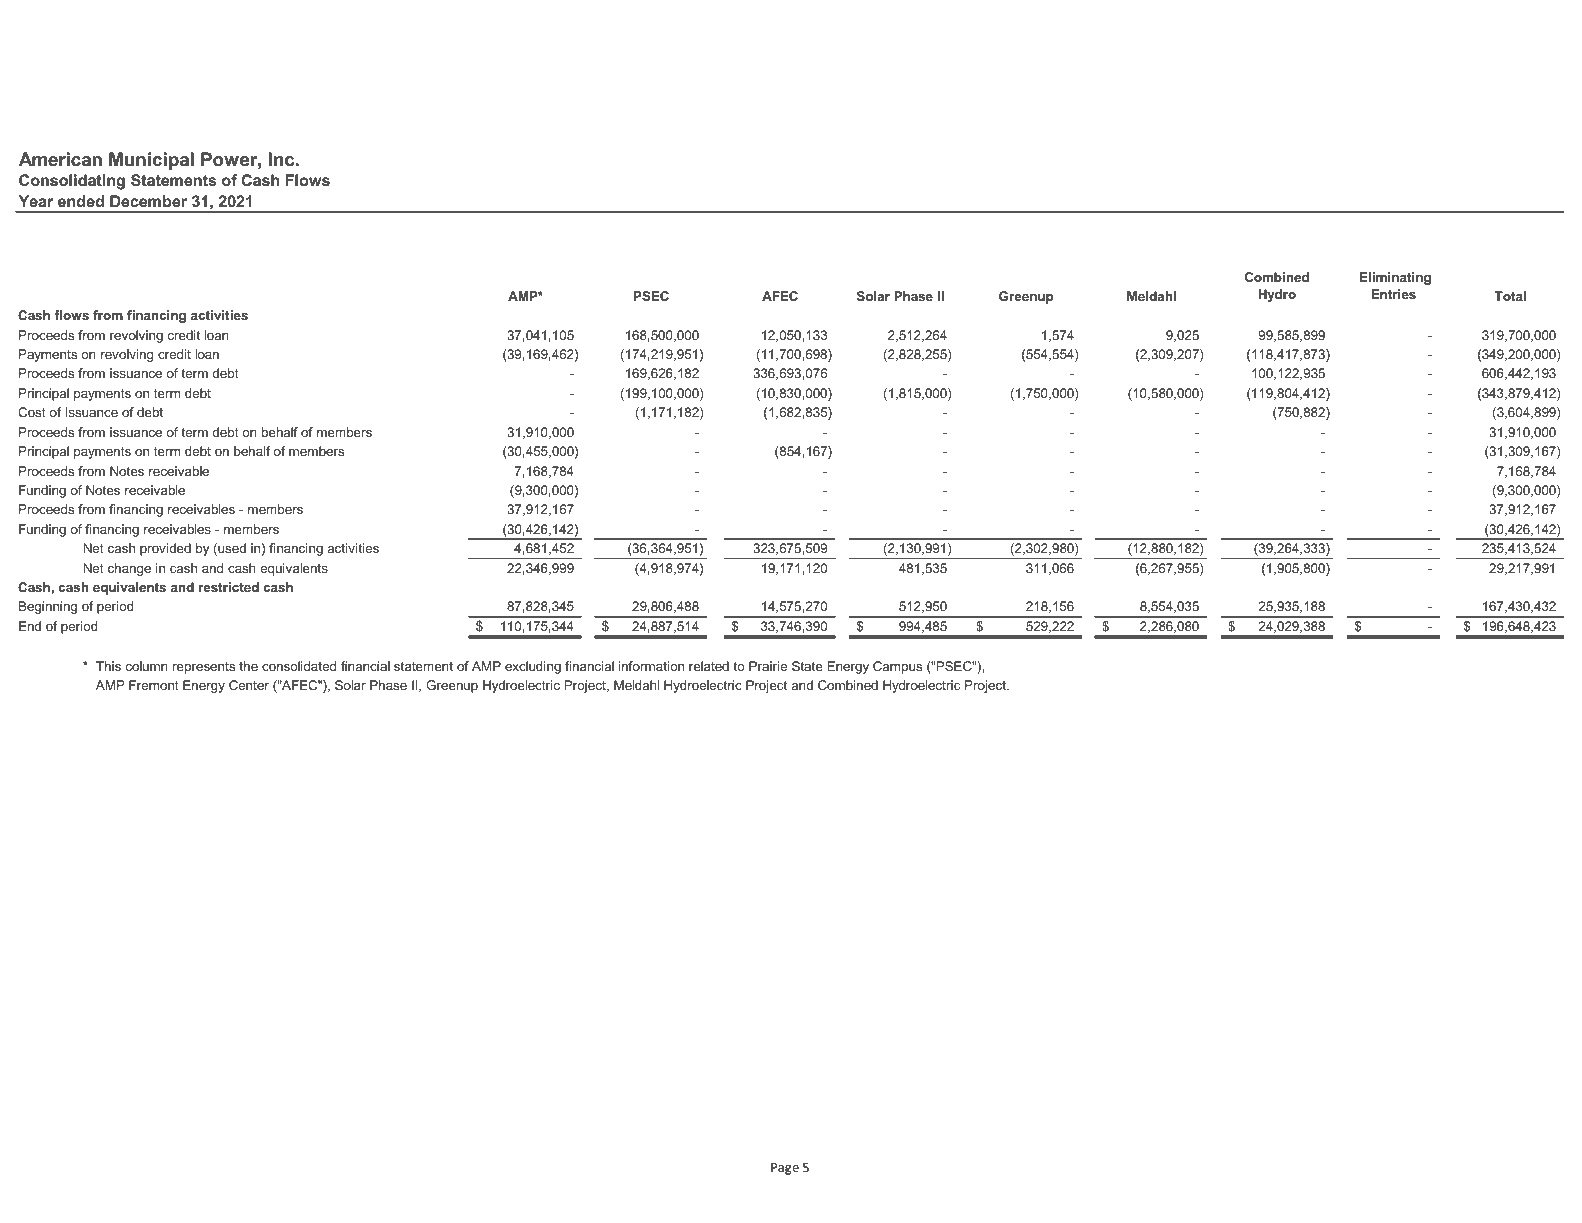  What do you see at coordinates (148, 201) in the screenshot?
I see `December` at bounding box center [148, 201].
